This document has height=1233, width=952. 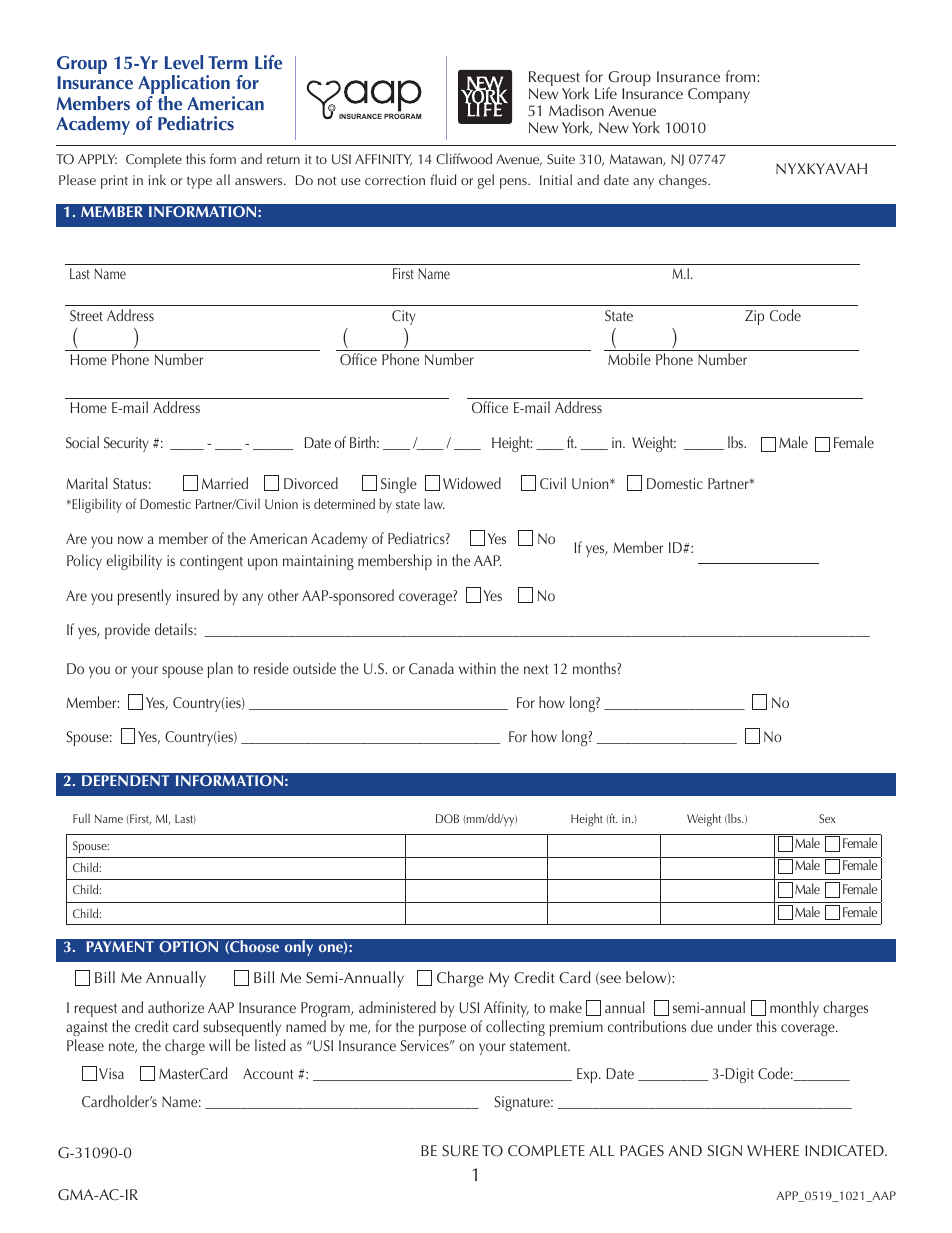 What do you see at coordinates (447, 818) in the document?
I see `DOB` at bounding box center [447, 818].
